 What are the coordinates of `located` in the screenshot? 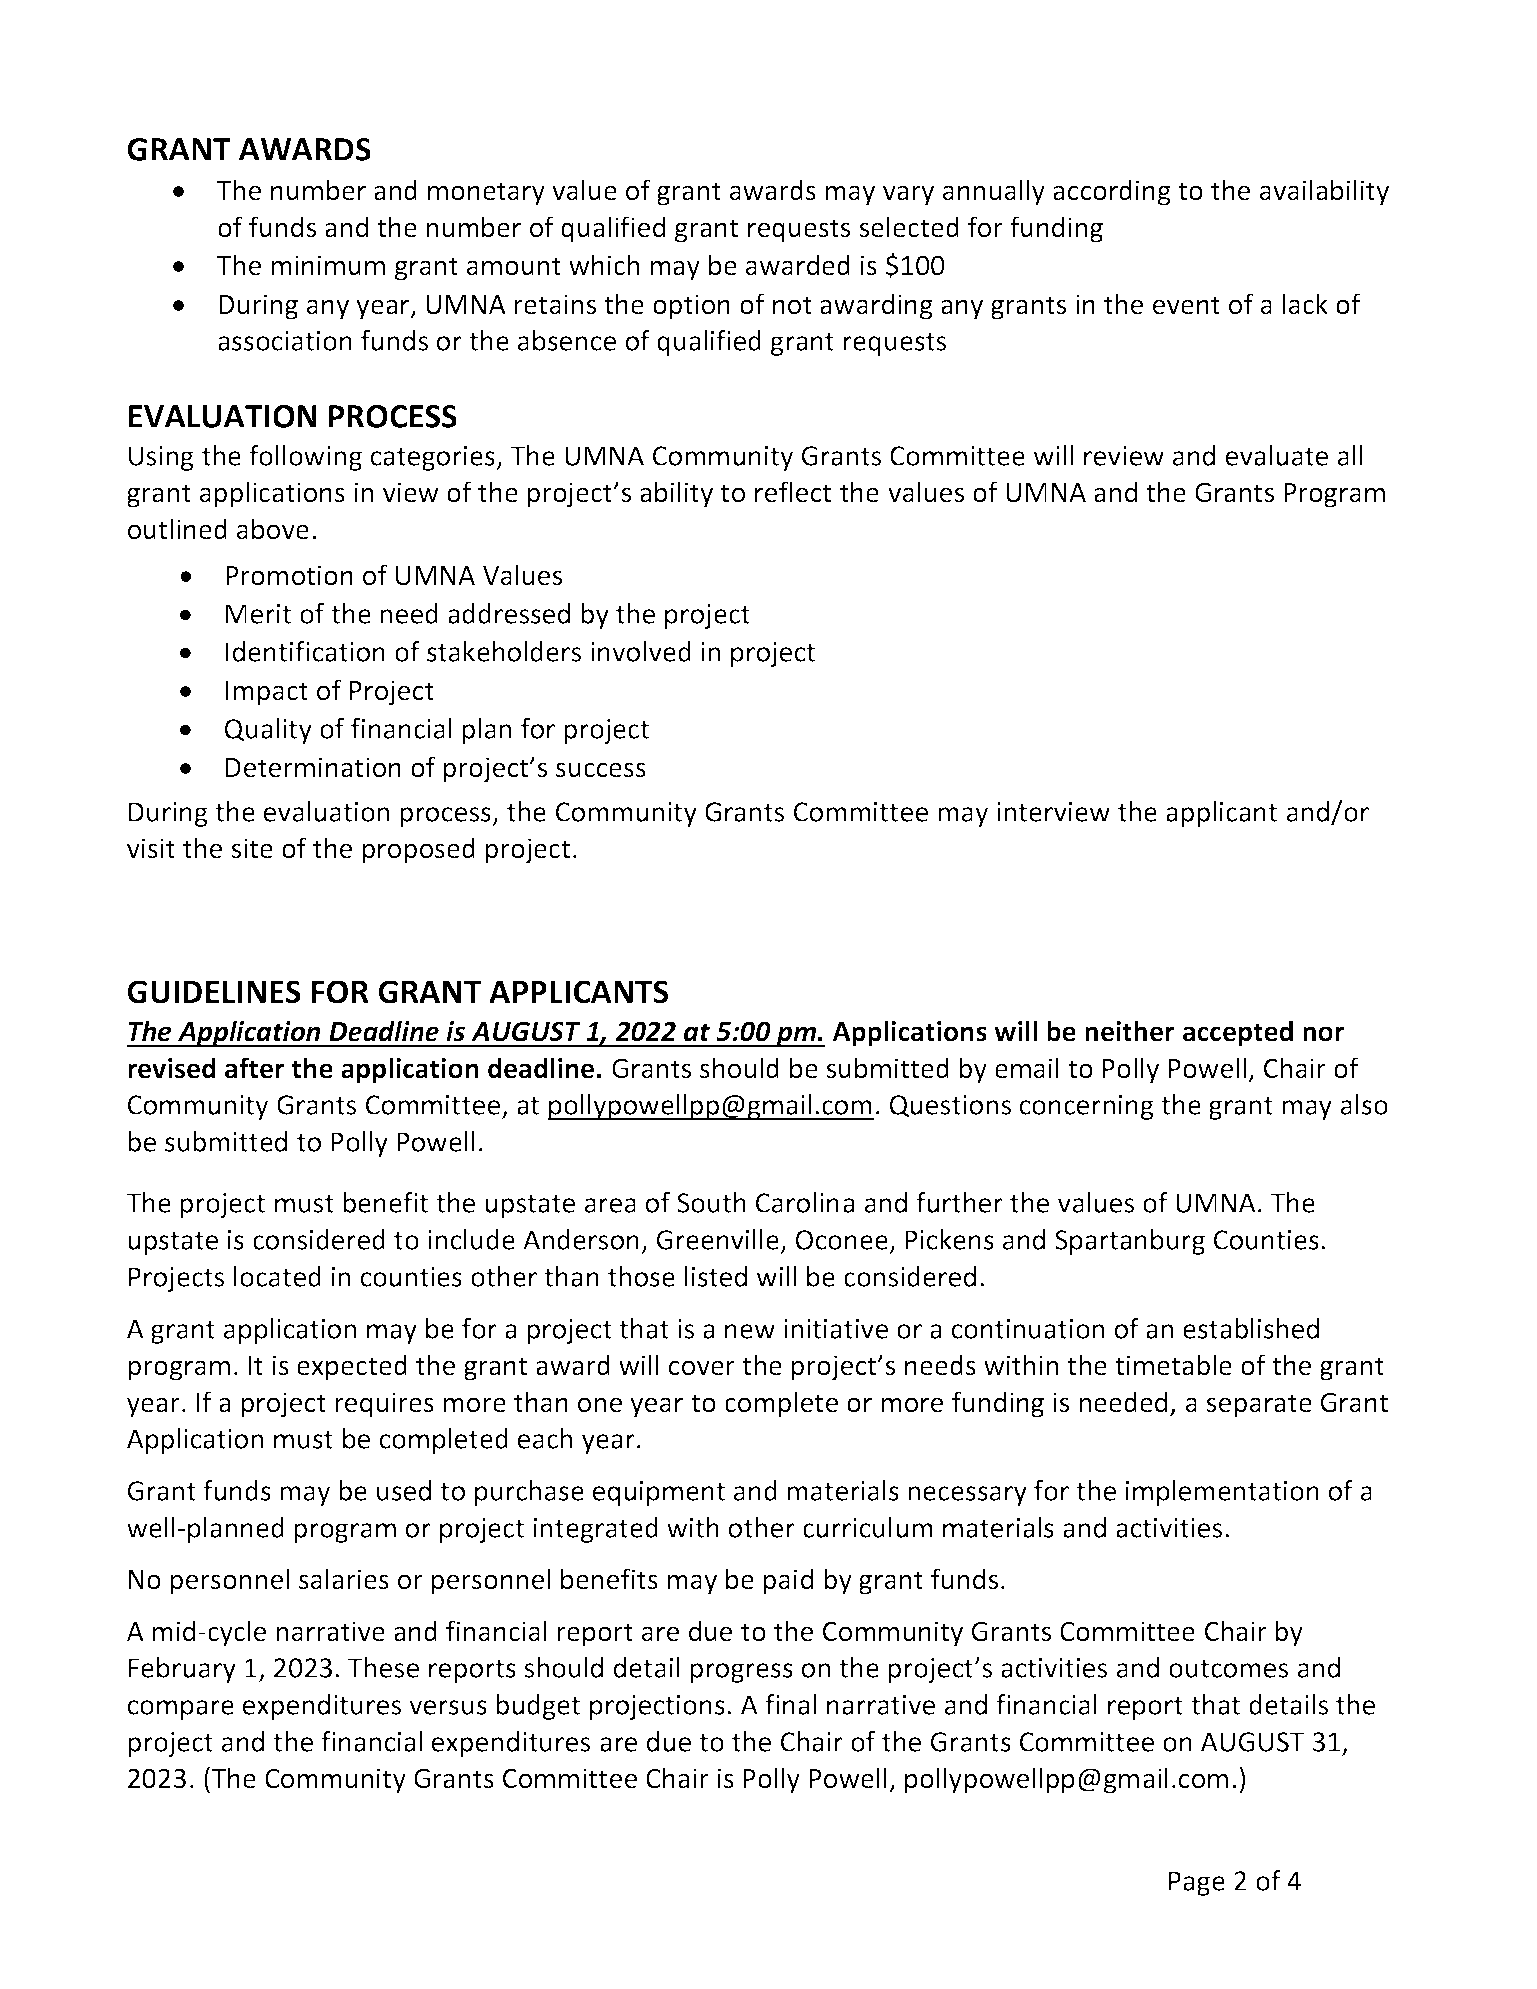 It's located at (277, 1276).
